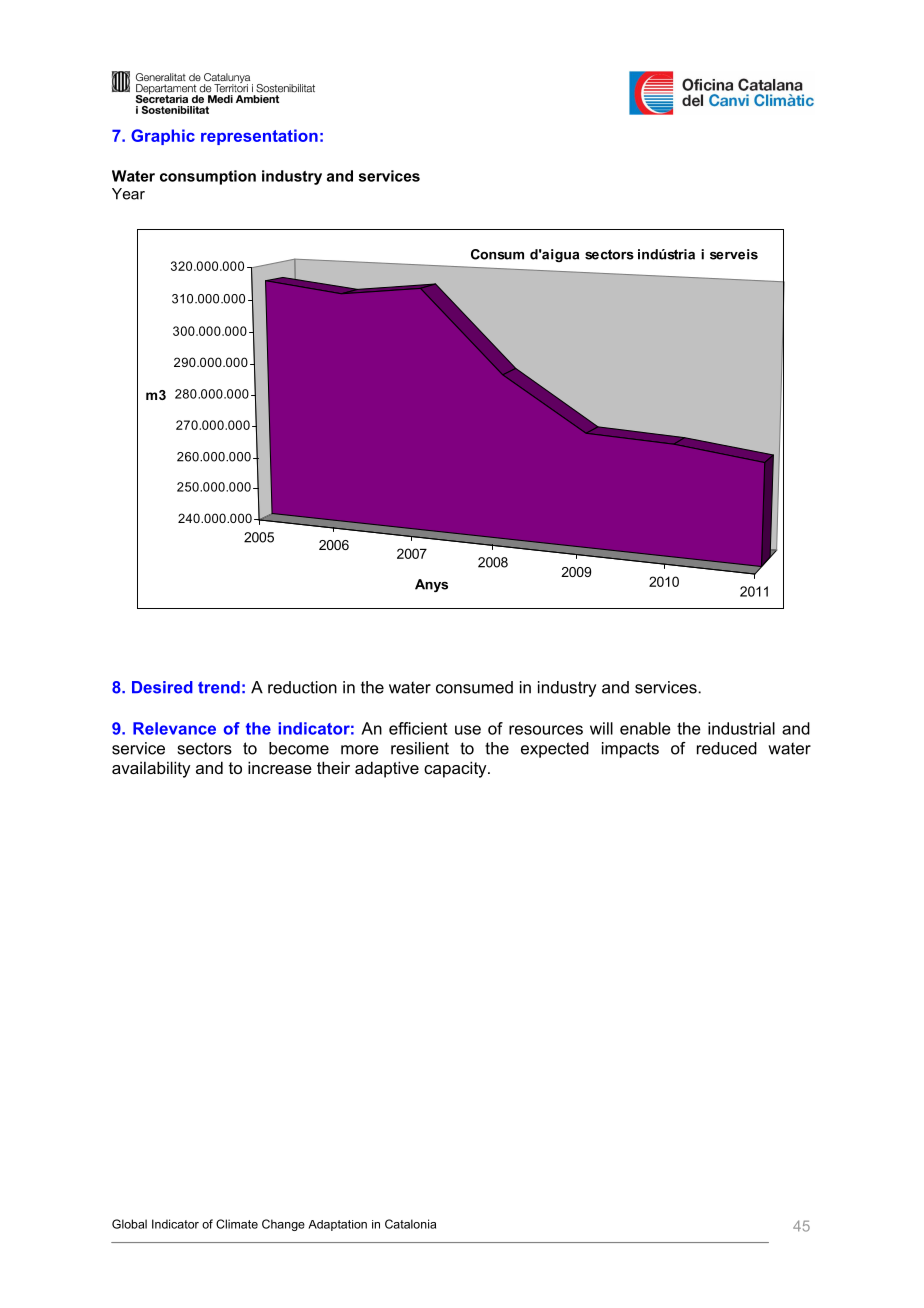 Image resolution: width=924 pixels, height=1308 pixels. I want to click on availability, so click(151, 769).
